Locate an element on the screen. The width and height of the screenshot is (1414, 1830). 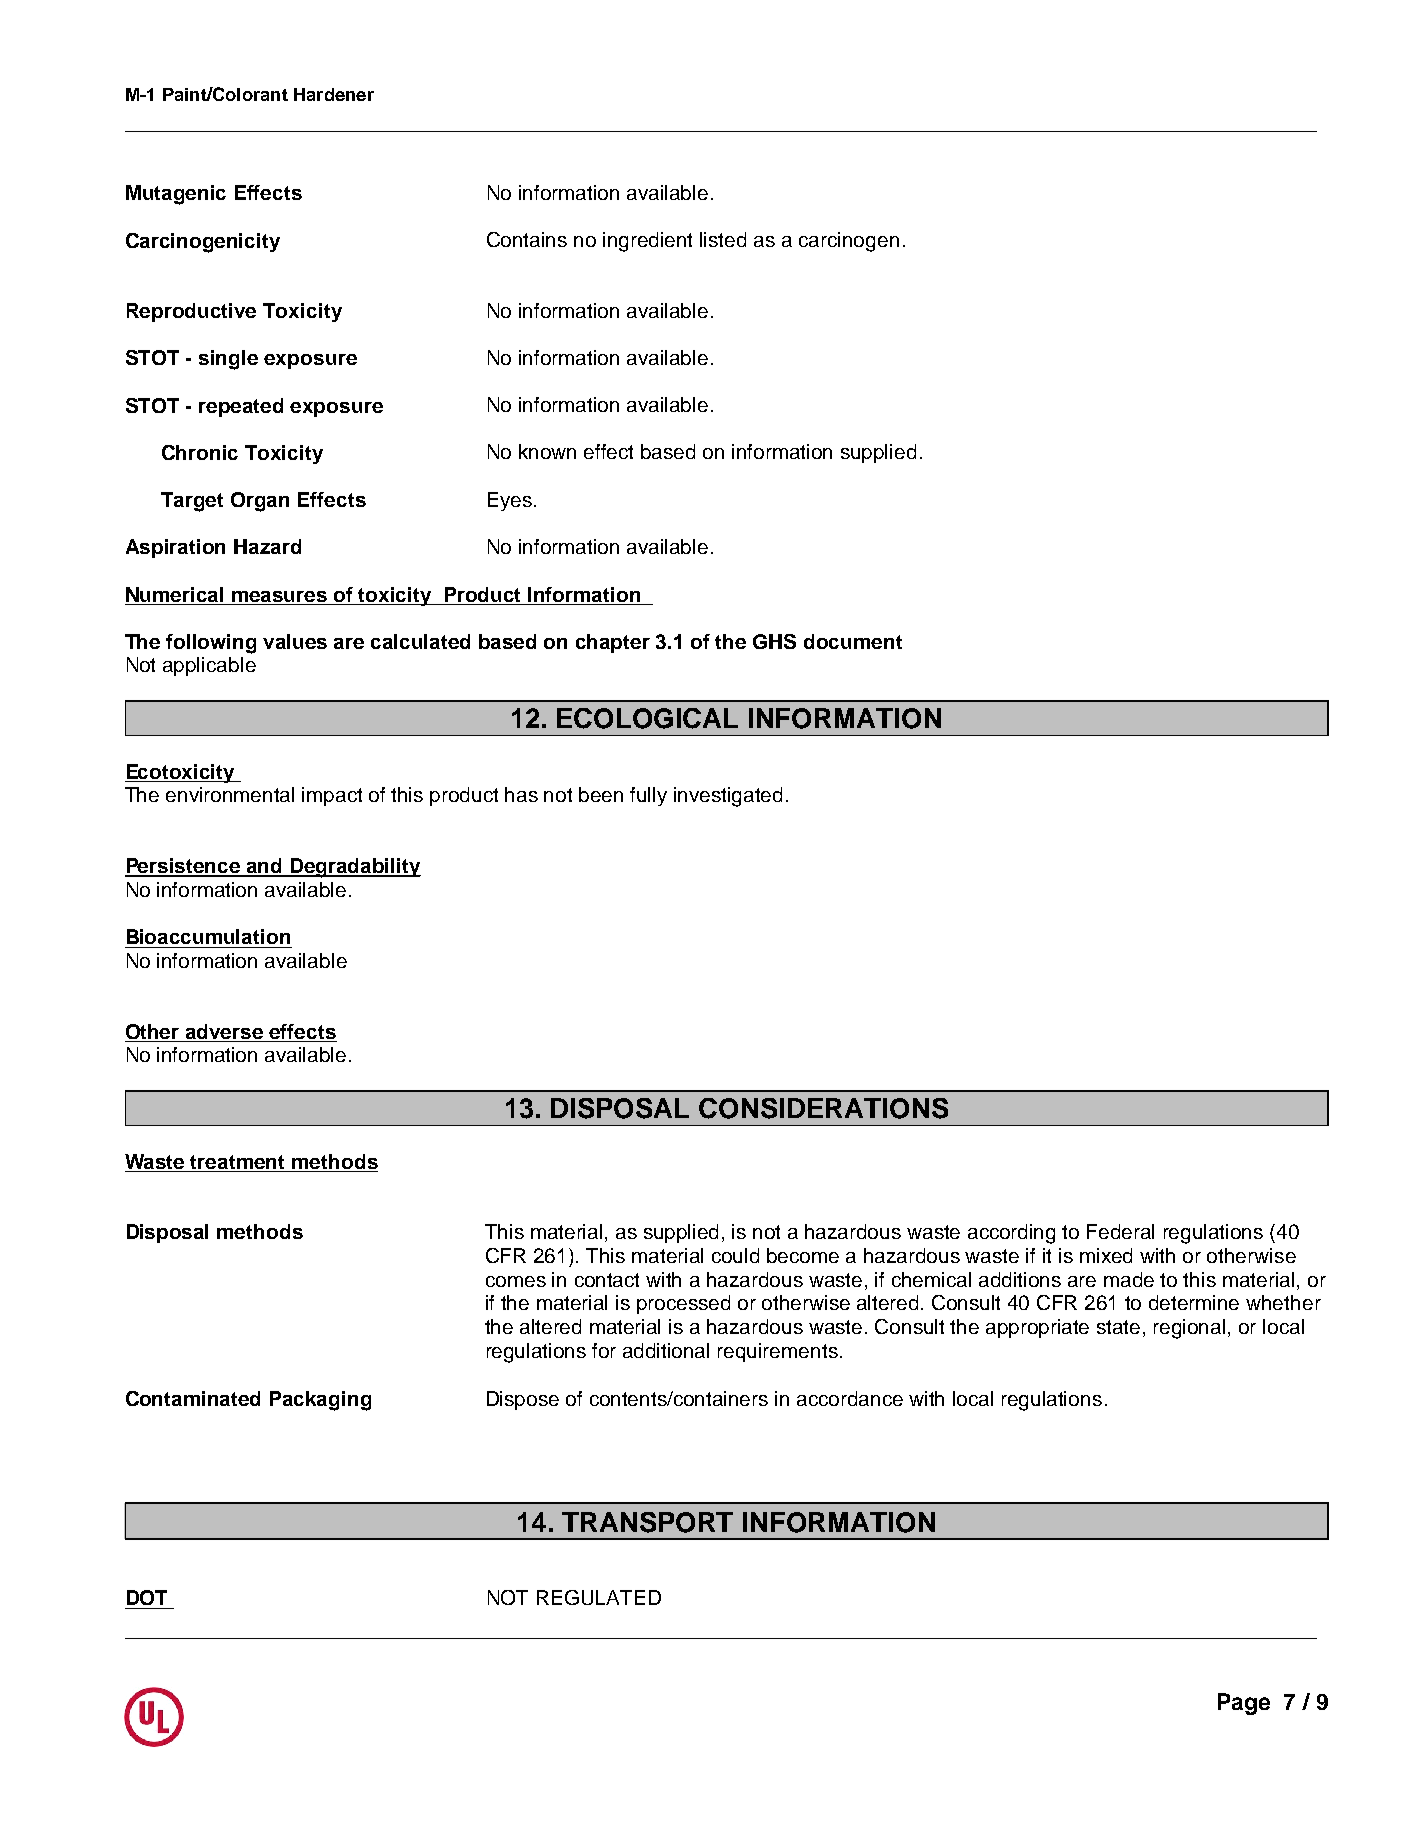
made is located at coordinates (1129, 1279).
